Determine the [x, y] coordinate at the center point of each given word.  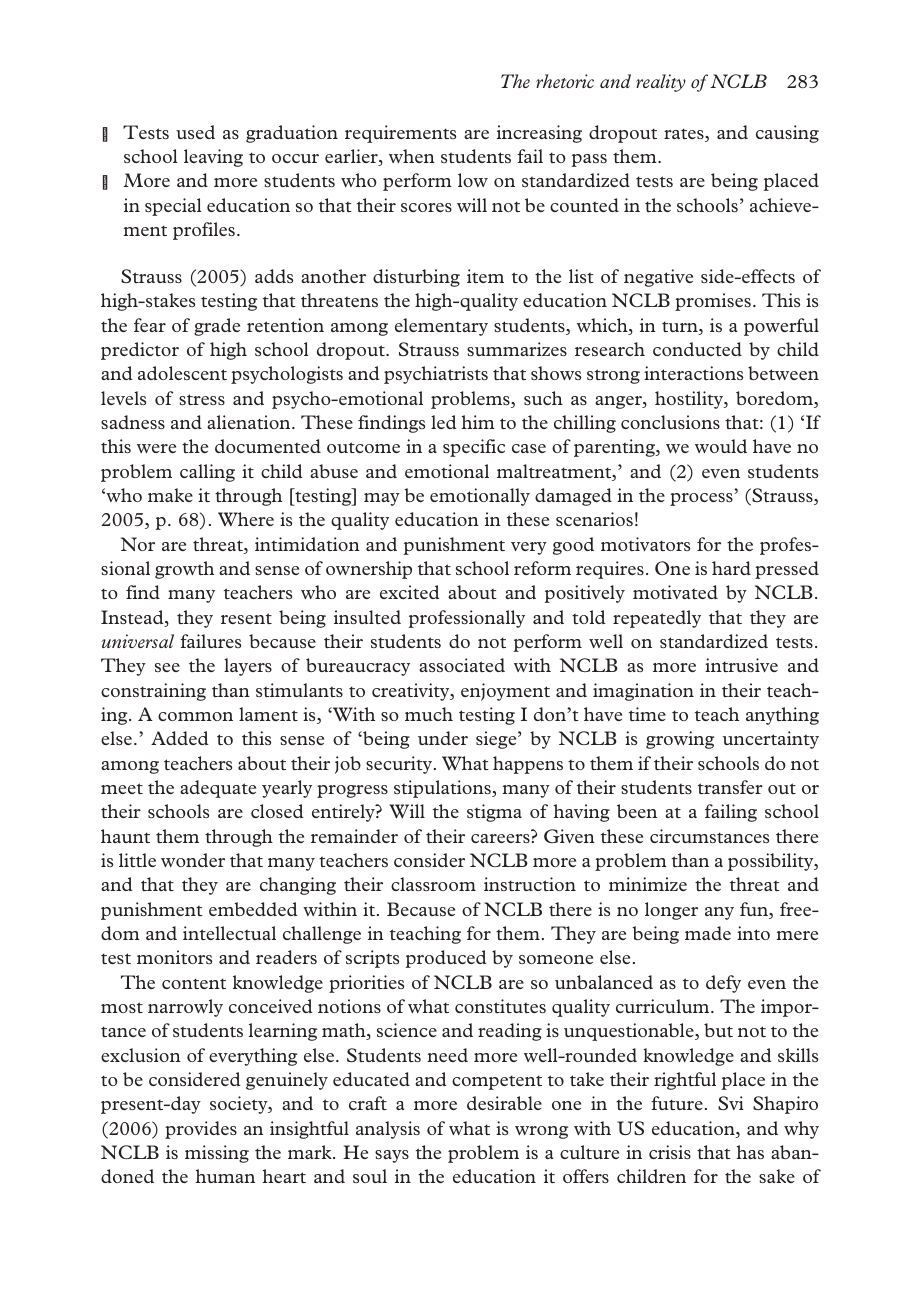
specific [474, 448]
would [721, 446]
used [195, 132]
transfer [730, 787]
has [750, 1152]
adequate [218, 789]
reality [661, 83]
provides [201, 1130]
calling [207, 473]
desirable [504, 1103]
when [412, 156]
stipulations [443, 789]
